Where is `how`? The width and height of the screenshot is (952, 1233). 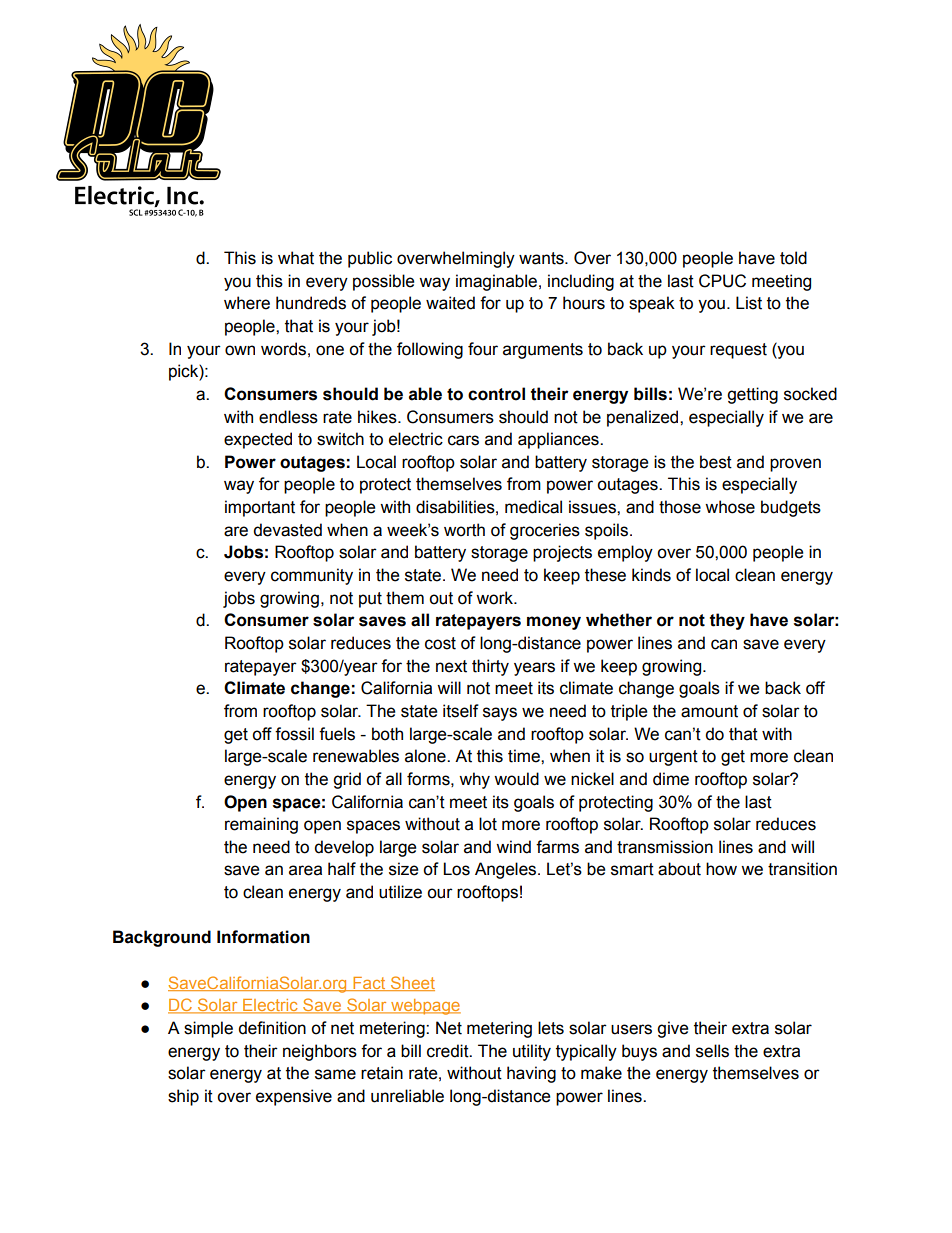
how is located at coordinates (721, 869).
